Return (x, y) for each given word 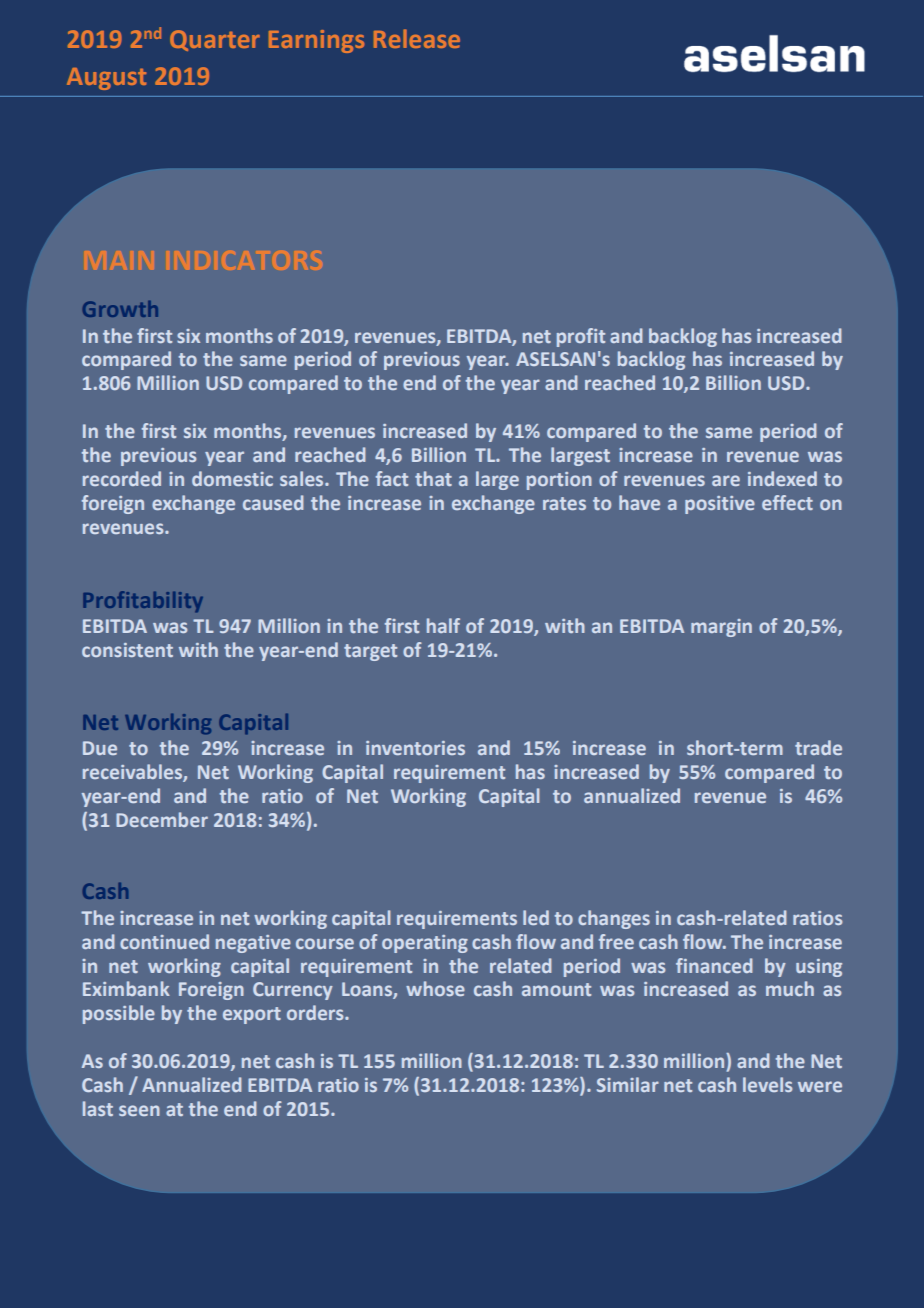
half (443, 625)
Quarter (215, 40)
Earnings (316, 41)
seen (139, 1110)
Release (417, 38)
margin (721, 628)
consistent (127, 650)
